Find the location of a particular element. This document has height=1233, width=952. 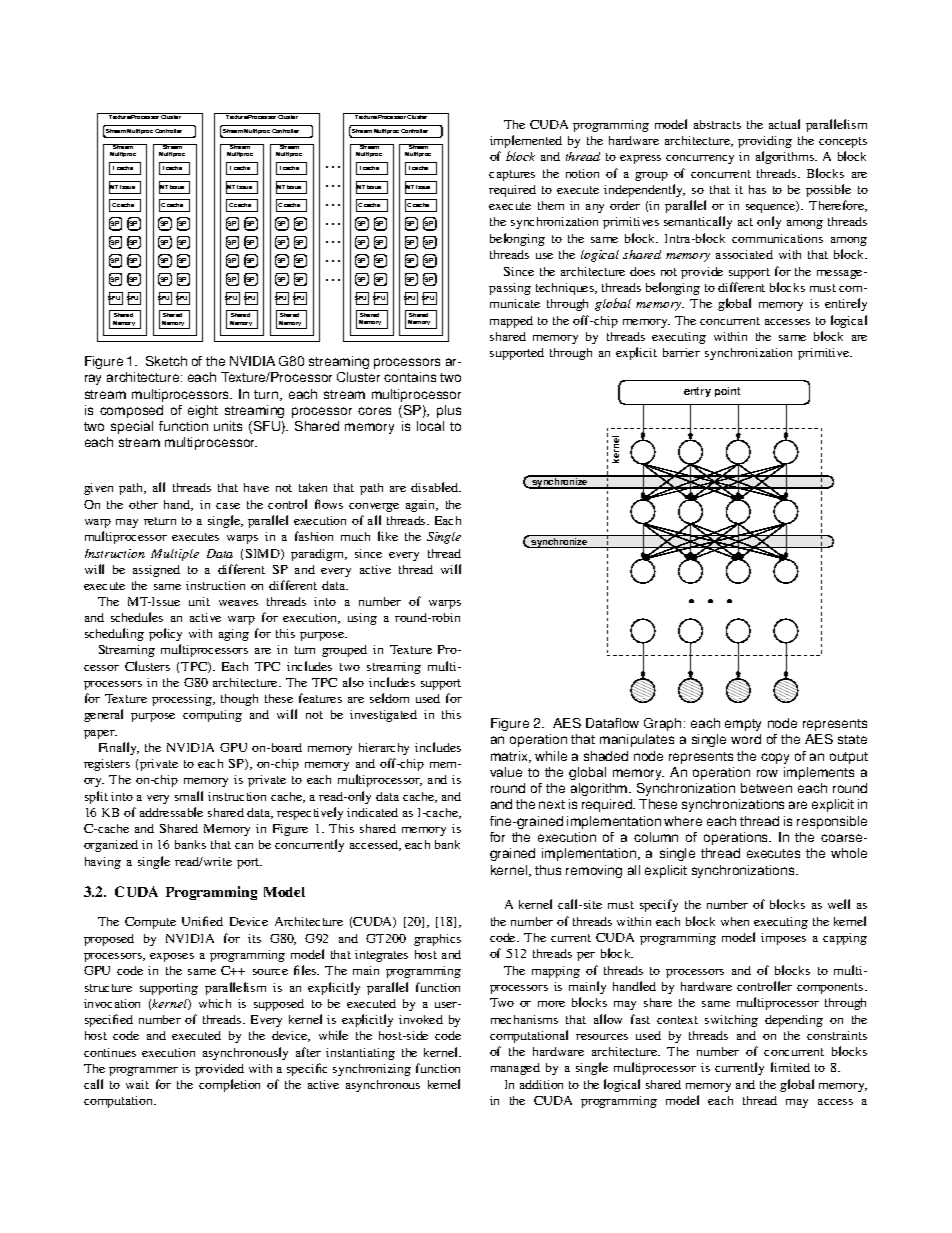

point is located at coordinates (727, 392).
